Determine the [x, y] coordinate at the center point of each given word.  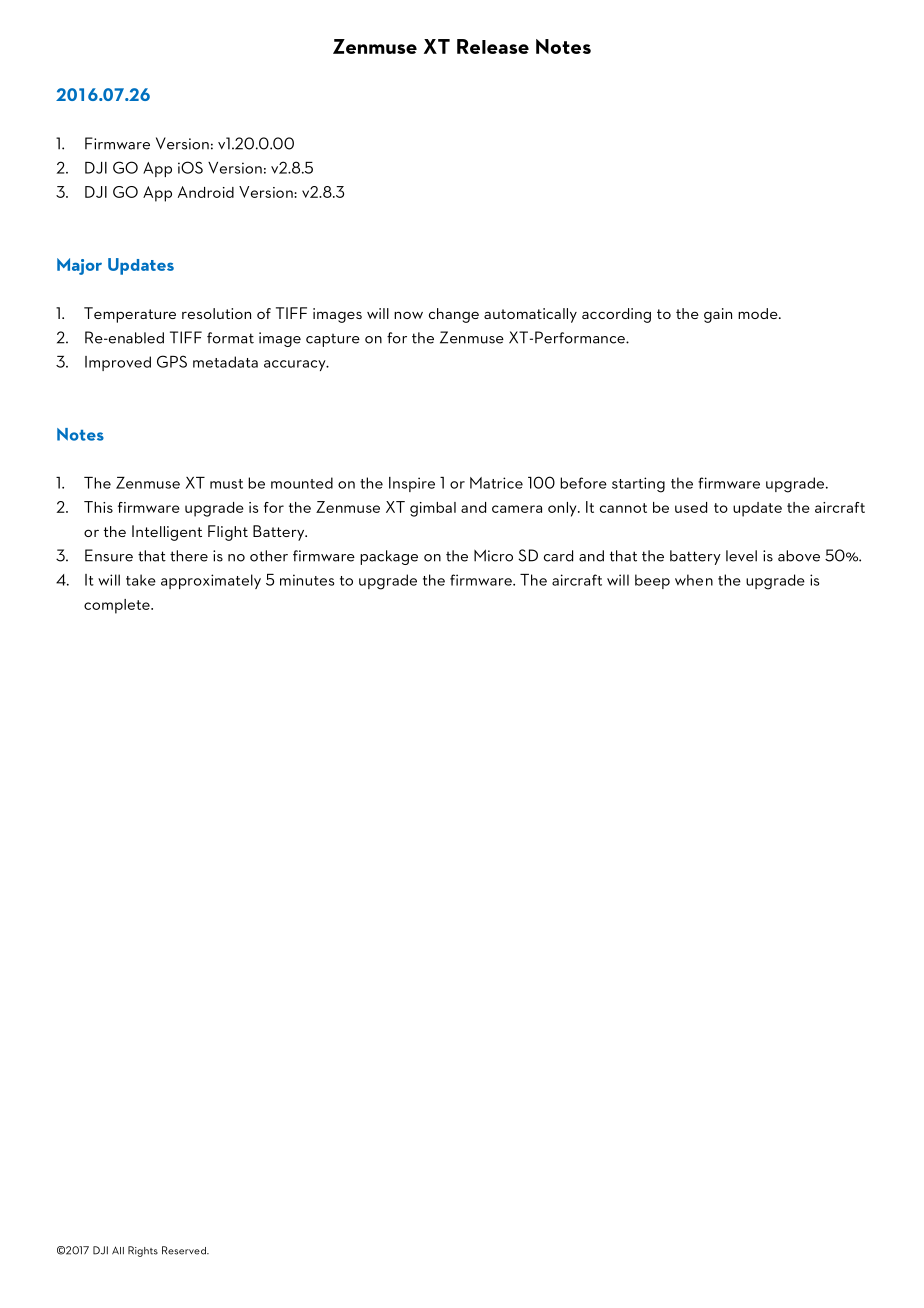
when [694, 580]
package [389, 557]
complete [118, 606]
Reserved [185, 1250]
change [454, 315]
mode [759, 313]
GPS [172, 361]
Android [206, 192]
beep [652, 581]
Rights [143, 1251]
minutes [307, 580]
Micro [493, 555]
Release [493, 46]
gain [718, 315]
